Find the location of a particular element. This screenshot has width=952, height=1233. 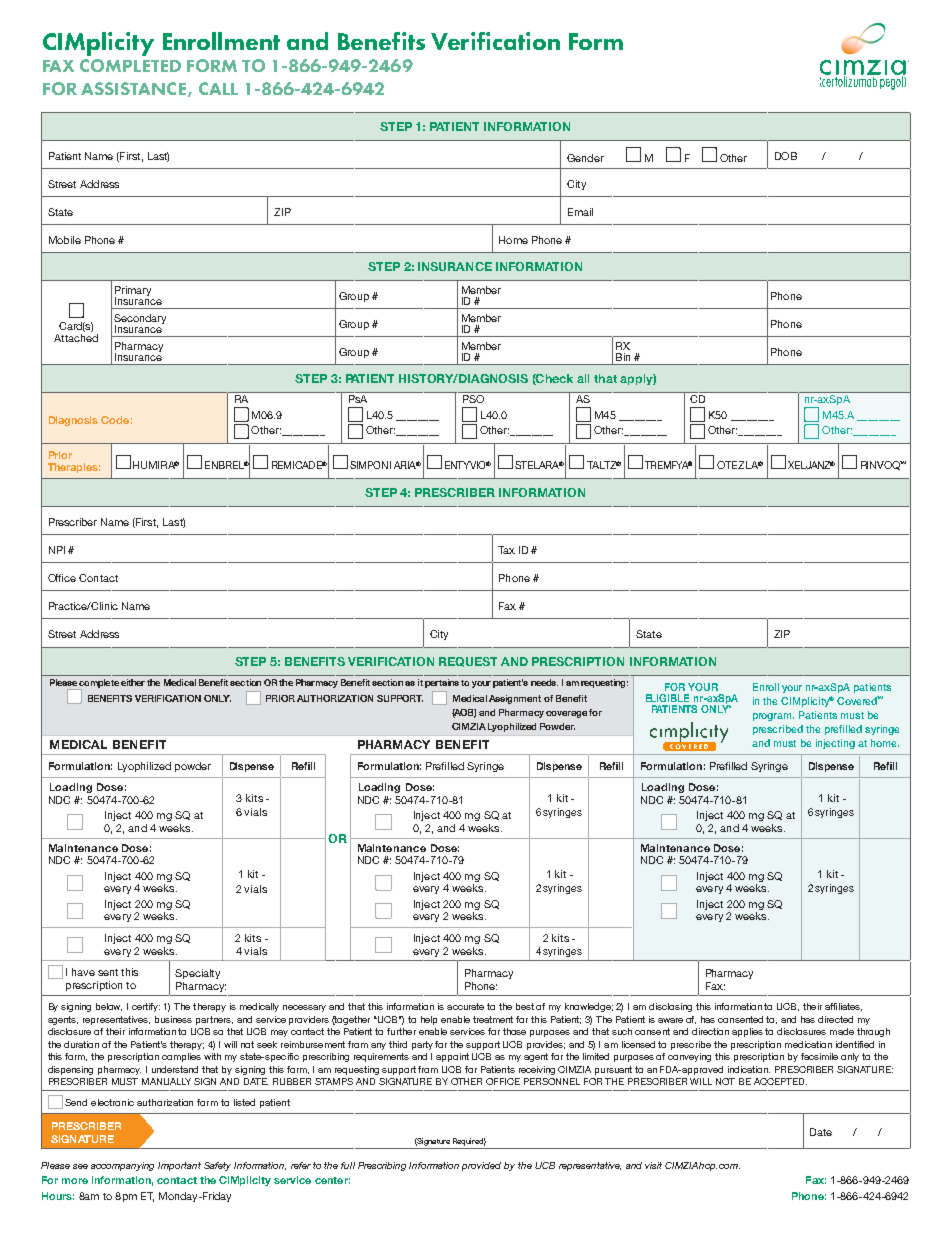

AOB is located at coordinates (464, 713).
